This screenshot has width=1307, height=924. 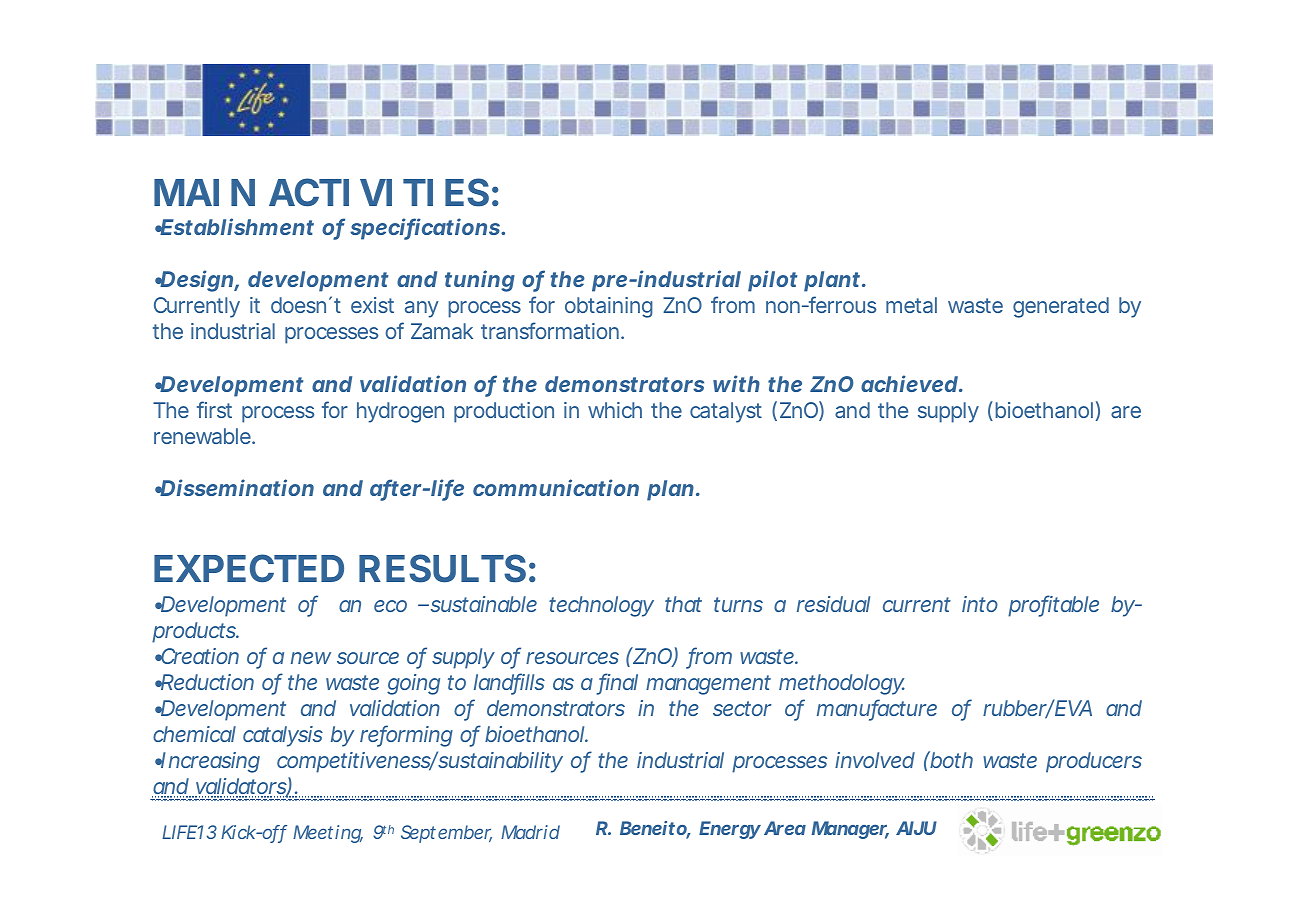 What do you see at coordinates (980, 604) in the screenshot?
I see `into` at bounding box center [980, 604].
